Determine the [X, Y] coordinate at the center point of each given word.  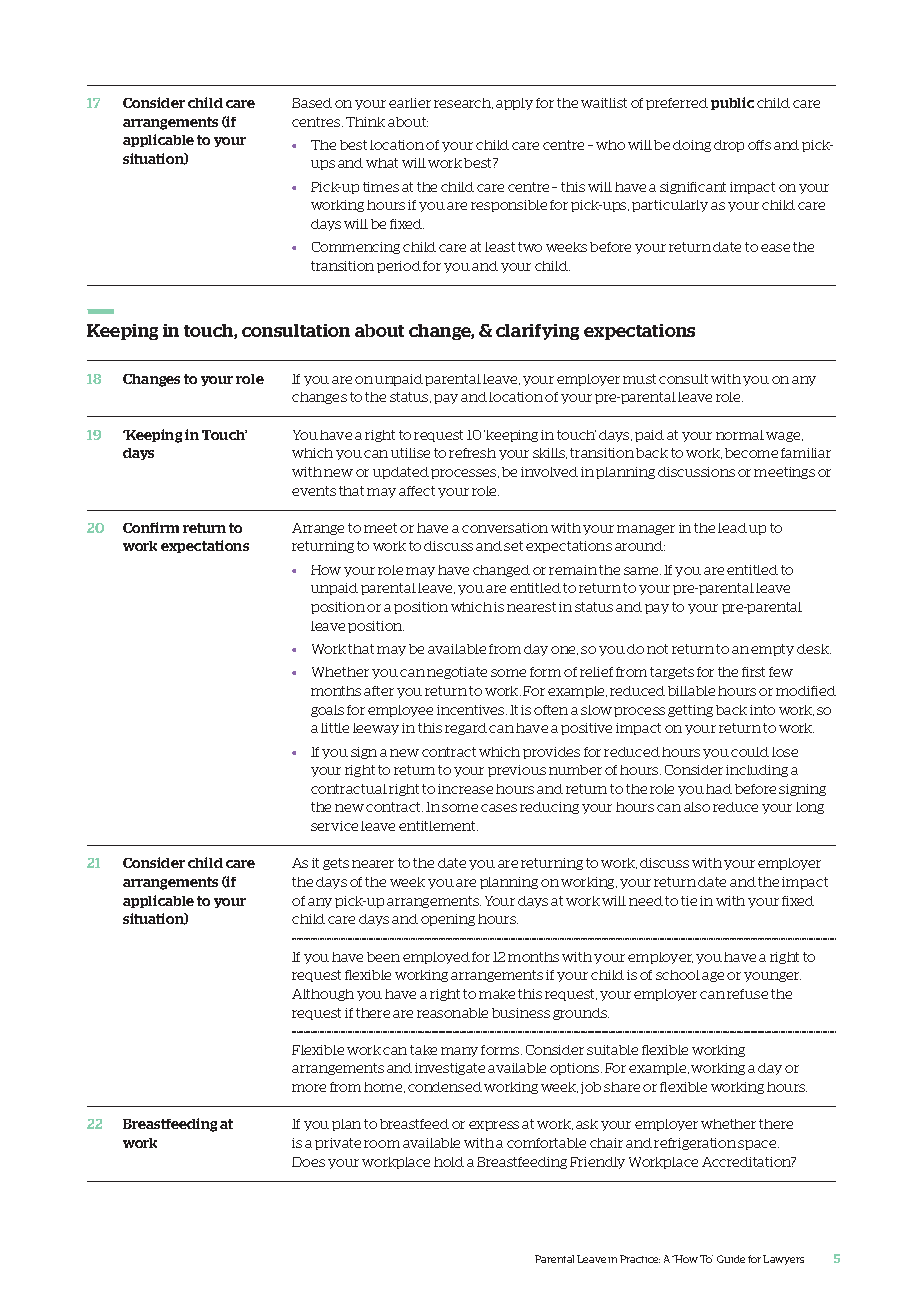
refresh [472, 453]
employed [436, 958]
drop [729, 146]
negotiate [457, 673]
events [314, 491]
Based [312, 103]
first [753, 672]
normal [740, 435]
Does [308, 1162]
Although [323, 995]
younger [772, 977]
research [463, 103]
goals [327, 711]
